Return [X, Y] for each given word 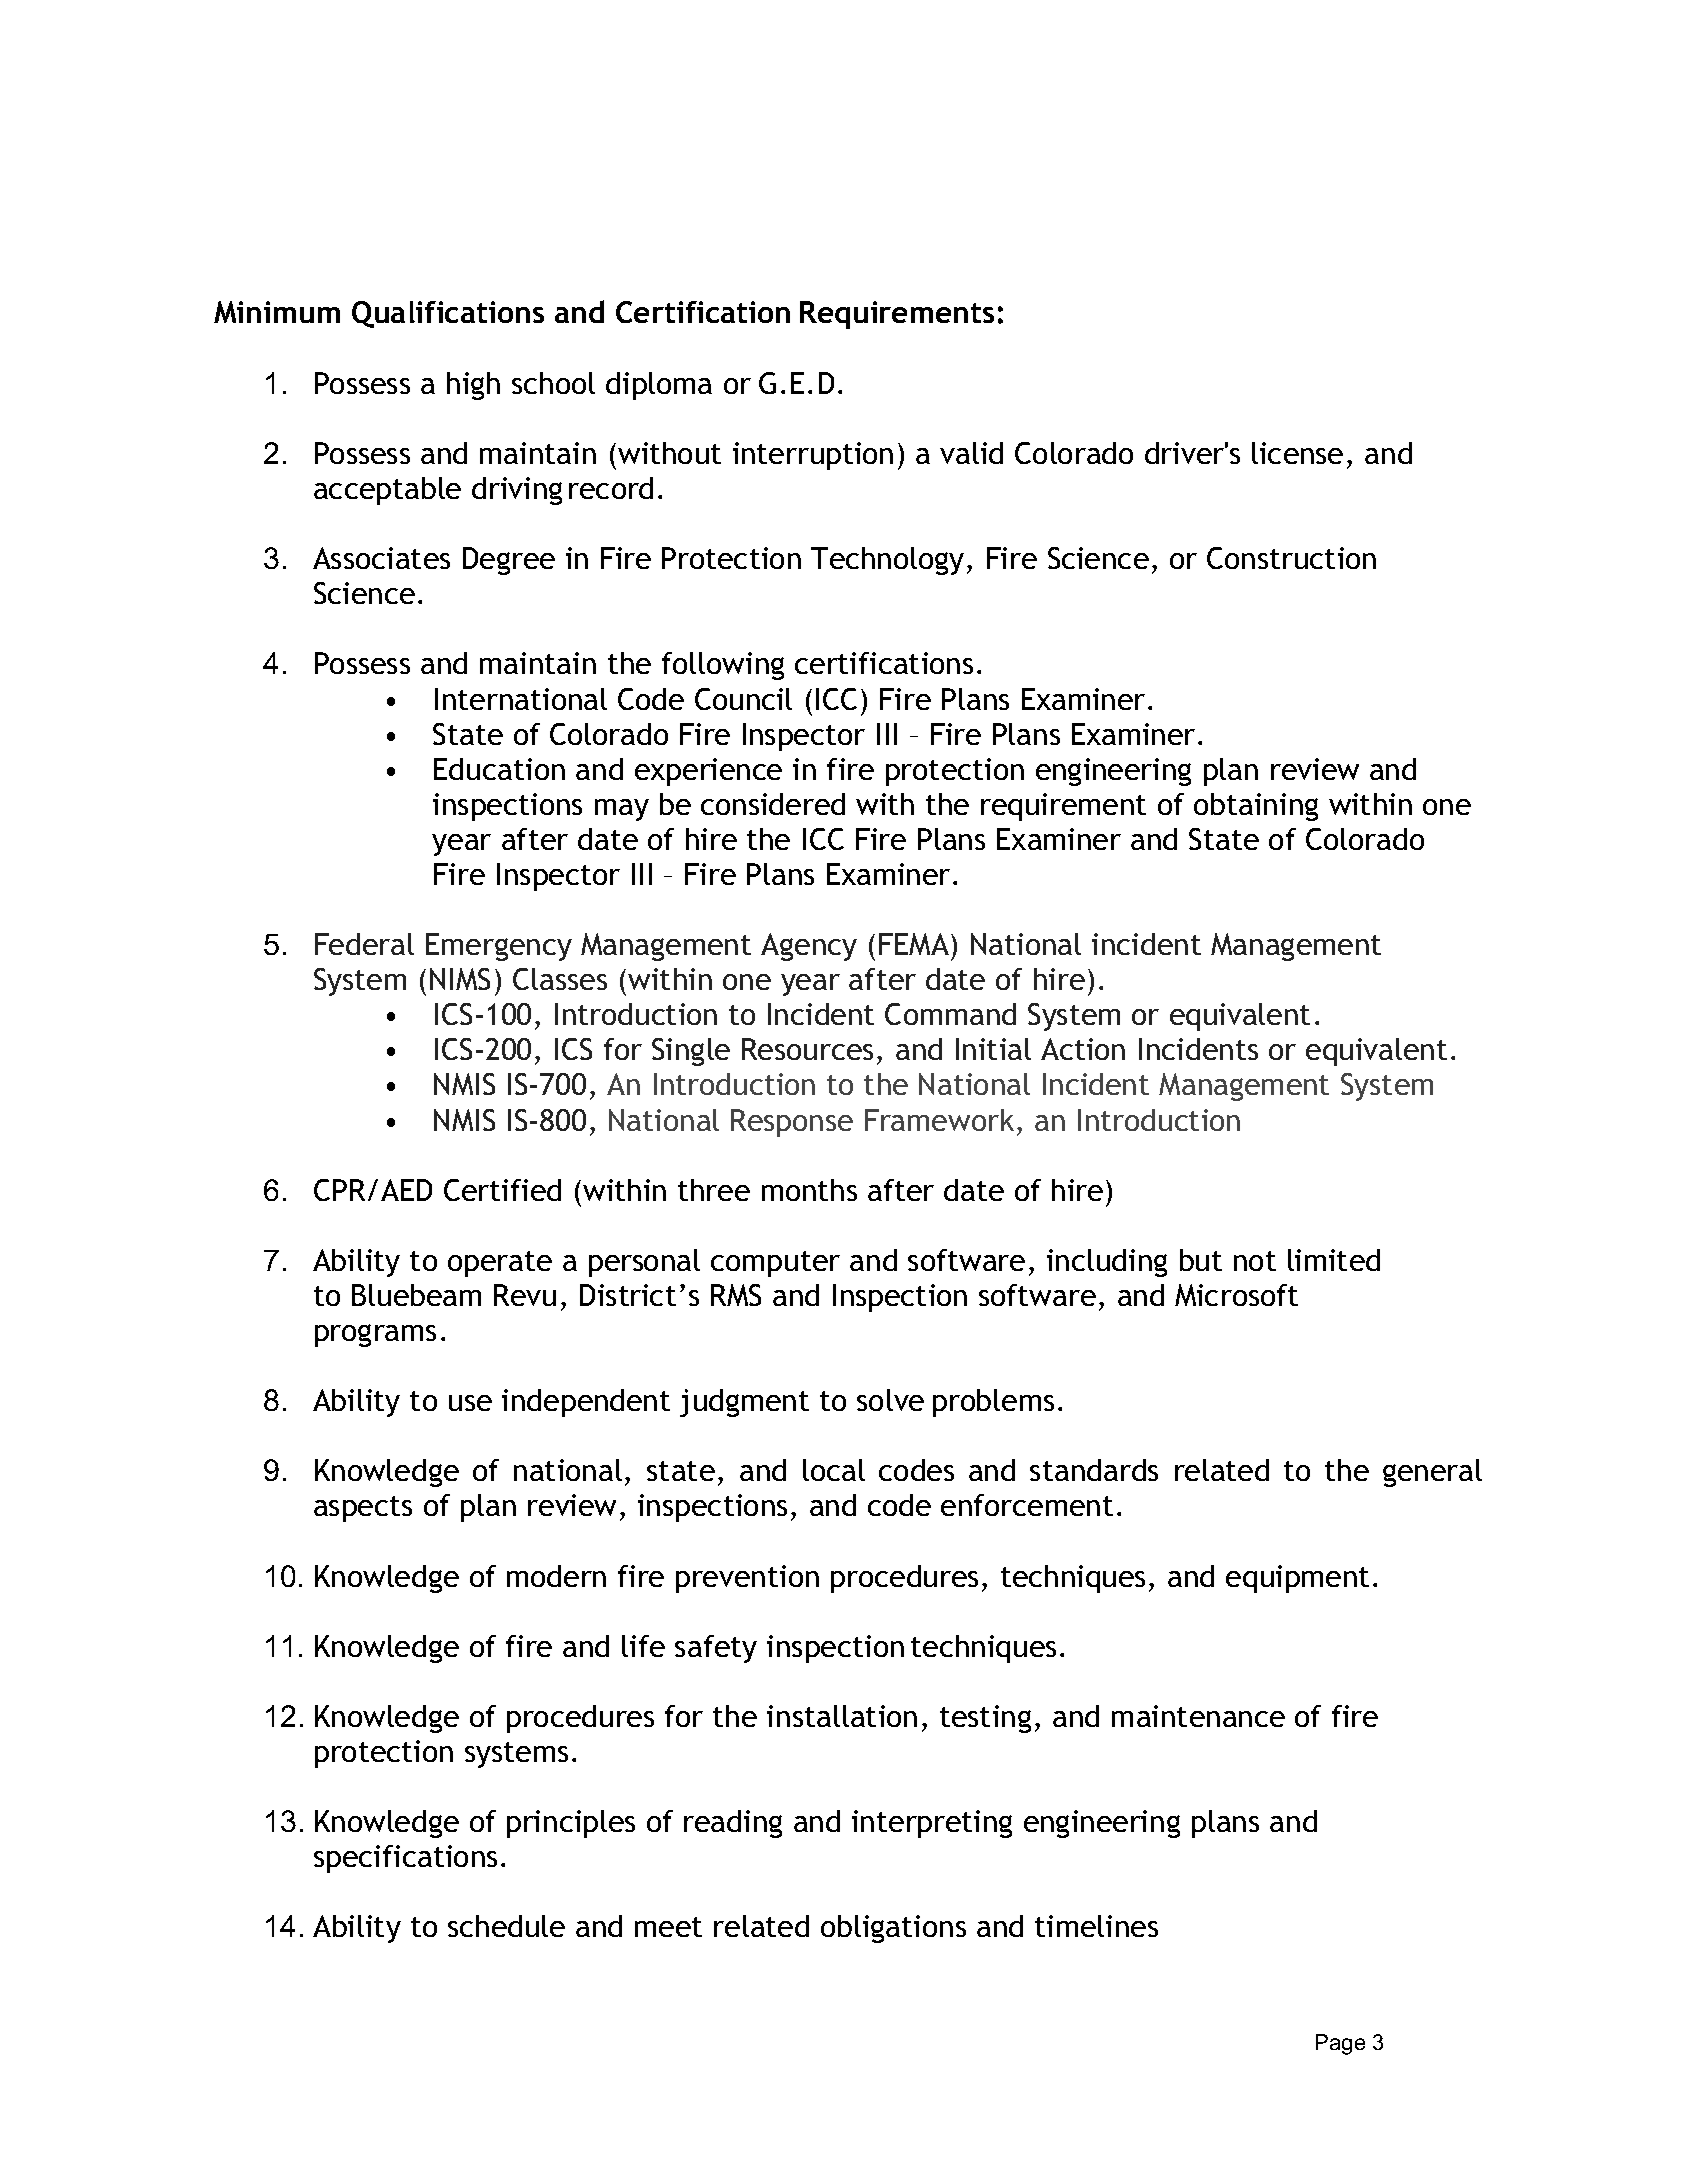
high [473, 386]
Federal [364, 944]
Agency [809, 947]
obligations [893, 1929]
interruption [813, 456]
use [470, 1403]
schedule [506, 1926]
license [1297, 453]
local [834, 1470]
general [1432, 1473]
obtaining [1256, 807]
